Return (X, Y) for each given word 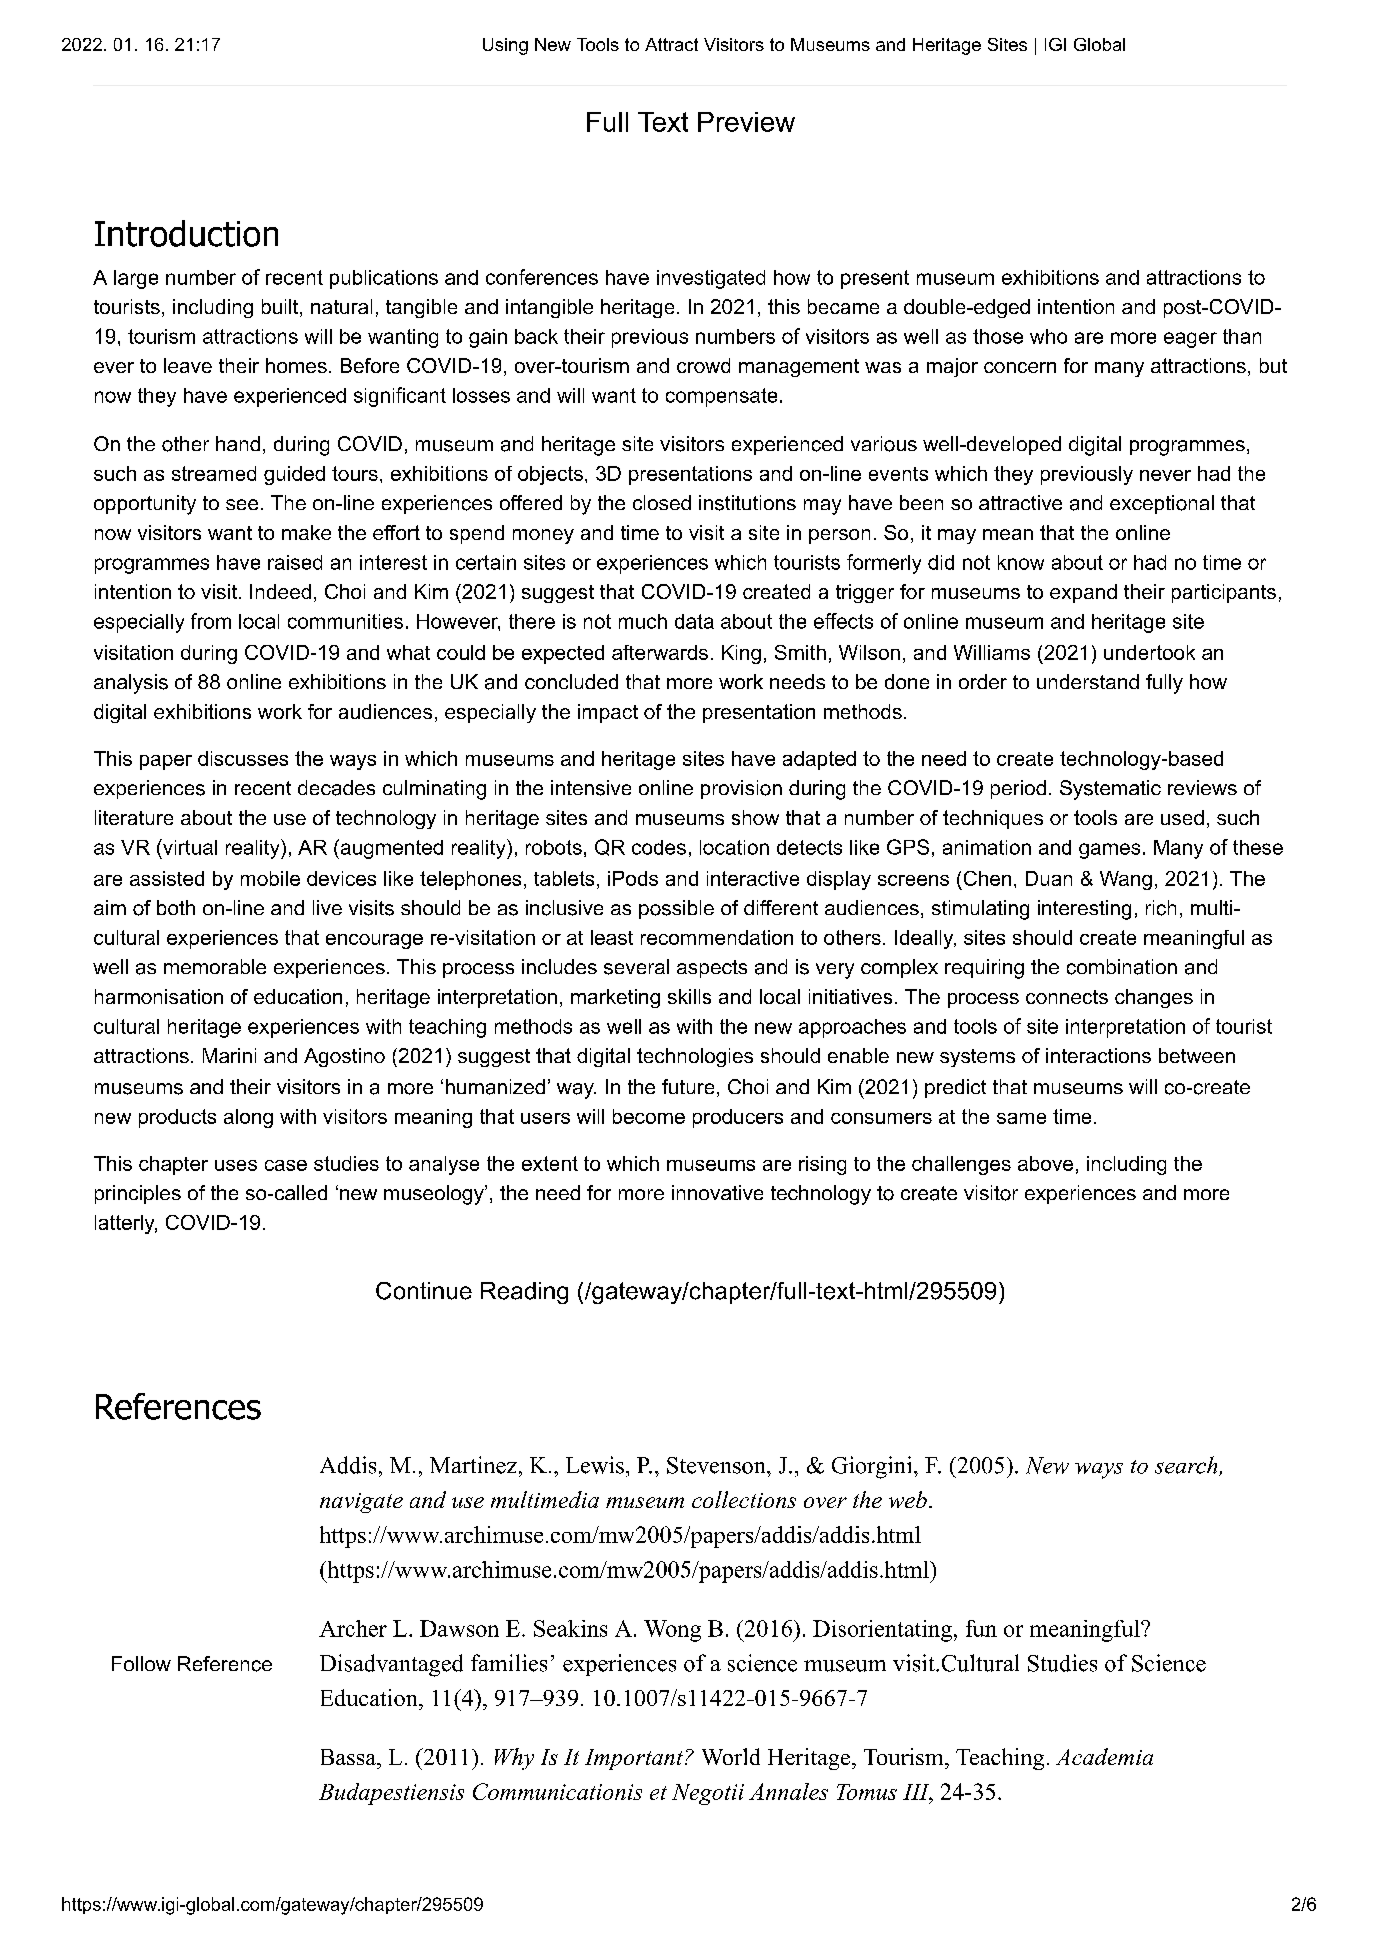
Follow (141, 1663)
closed (662, 502)
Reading (524, 1293)
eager (1190, 340)
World (731, 1756)
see (242, 504)
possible (676, 909)
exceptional (1162, 504)
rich (1161, 908)
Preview (746, 122)
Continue (424, 1291)
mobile (270, 878)
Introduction (186, 233)
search (1187, 1466)
